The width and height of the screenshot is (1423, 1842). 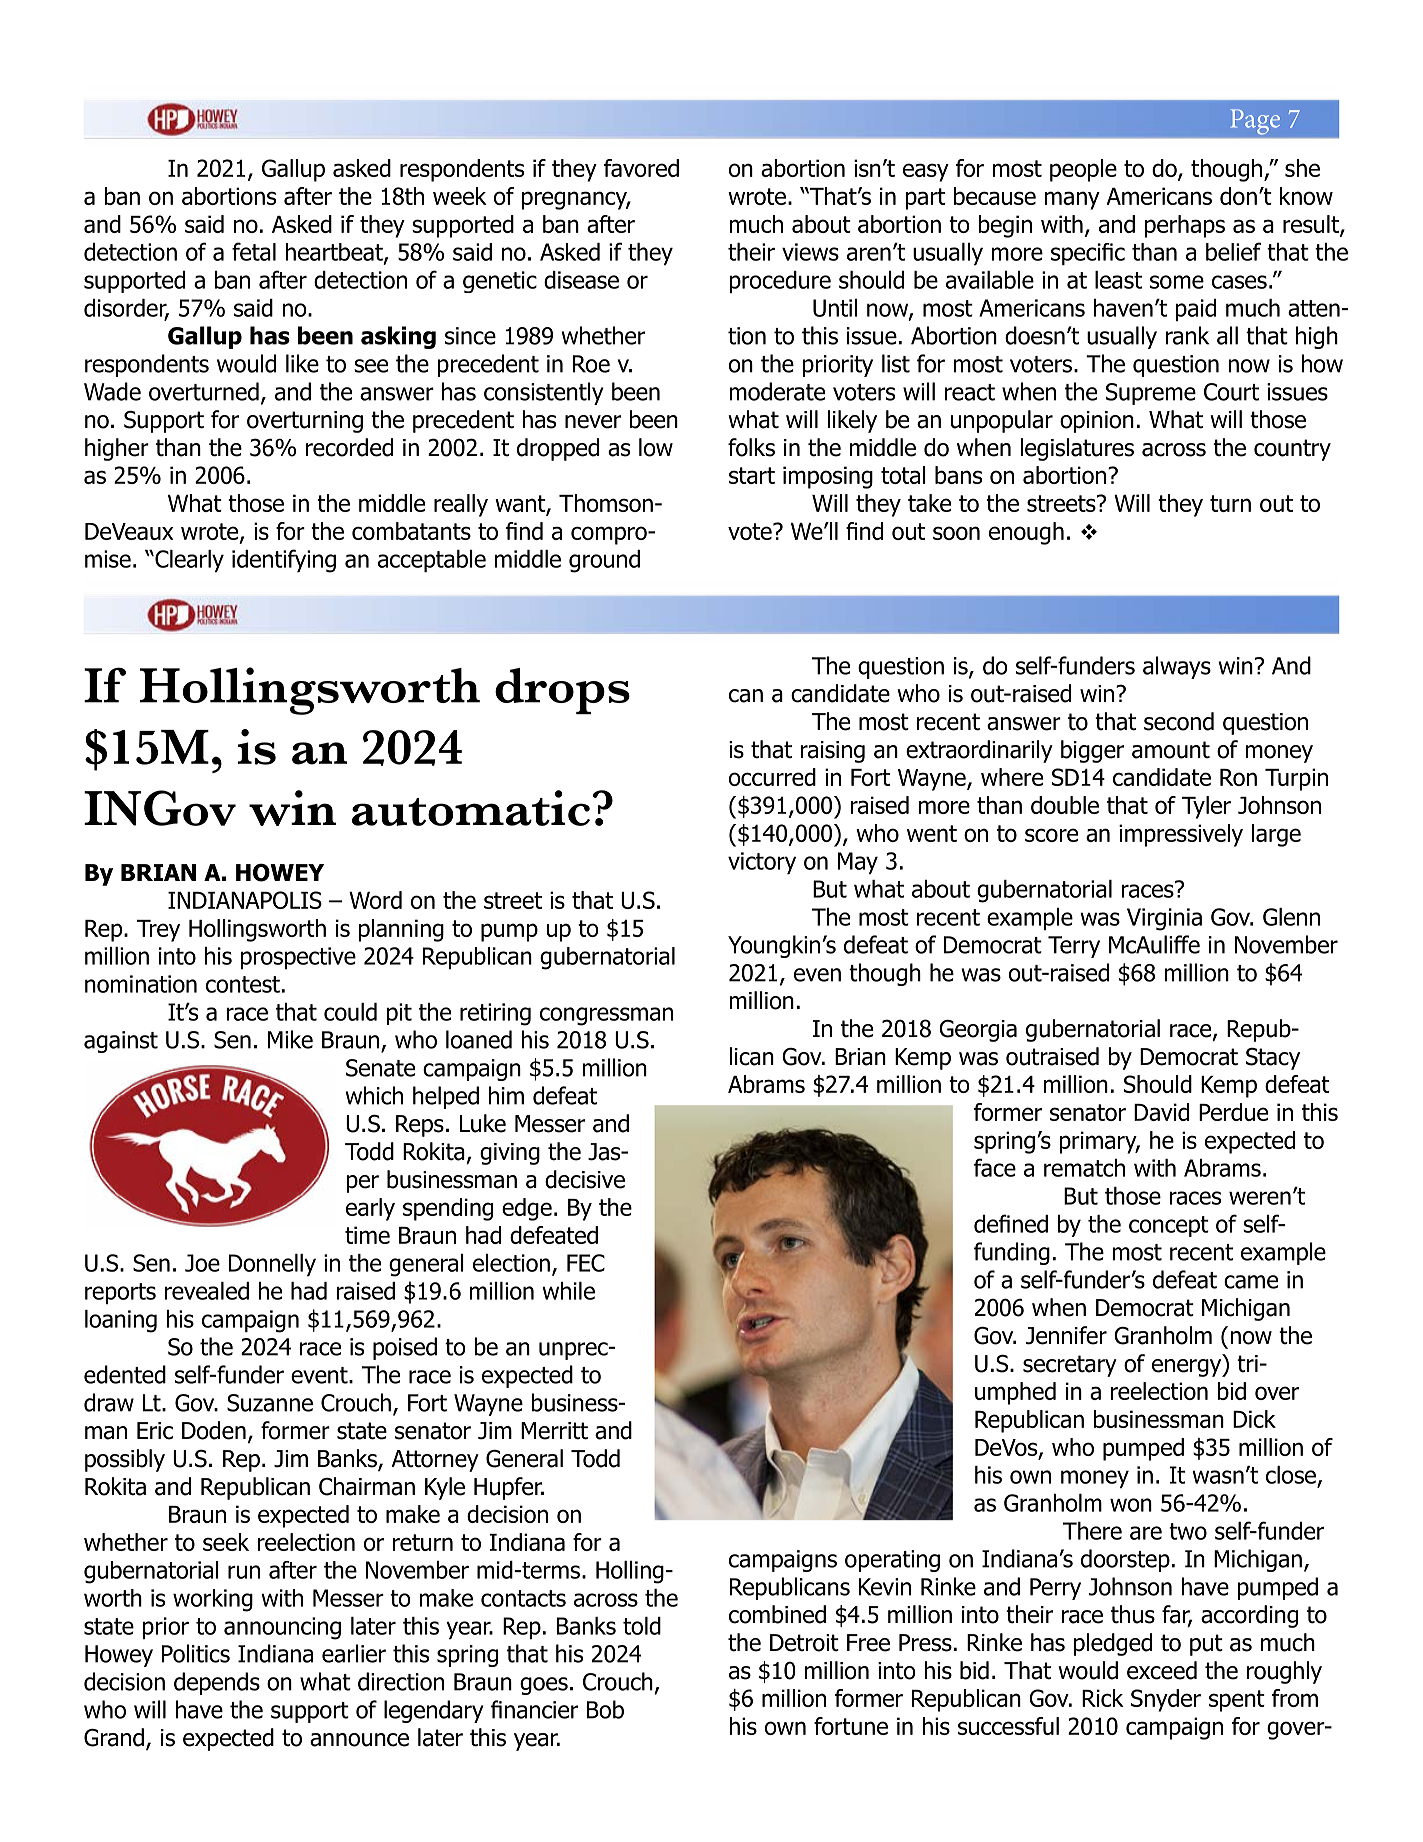 I want to click on depends, so click(x=217, y=1683).
